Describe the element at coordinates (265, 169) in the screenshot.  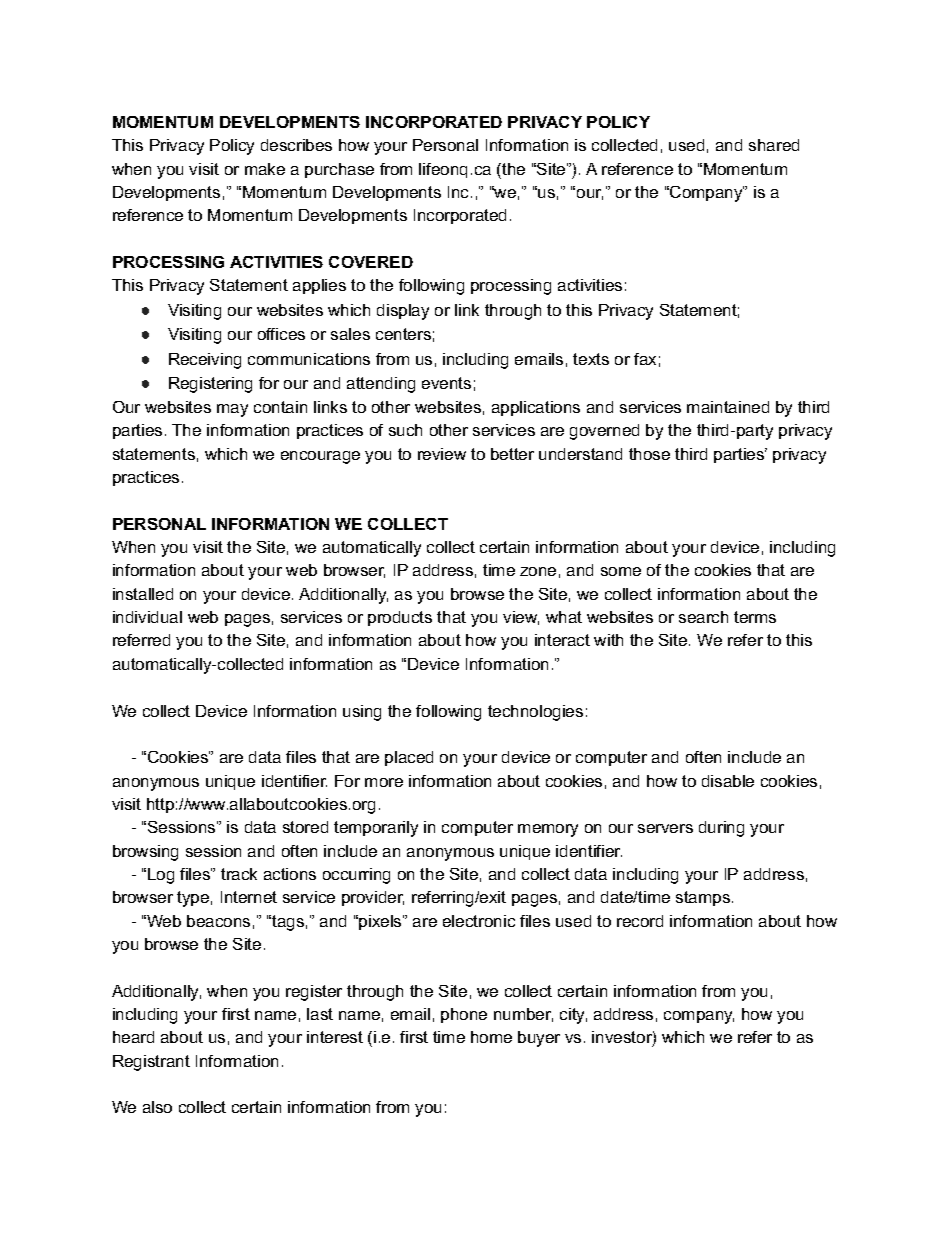
I see `make` at that location.
